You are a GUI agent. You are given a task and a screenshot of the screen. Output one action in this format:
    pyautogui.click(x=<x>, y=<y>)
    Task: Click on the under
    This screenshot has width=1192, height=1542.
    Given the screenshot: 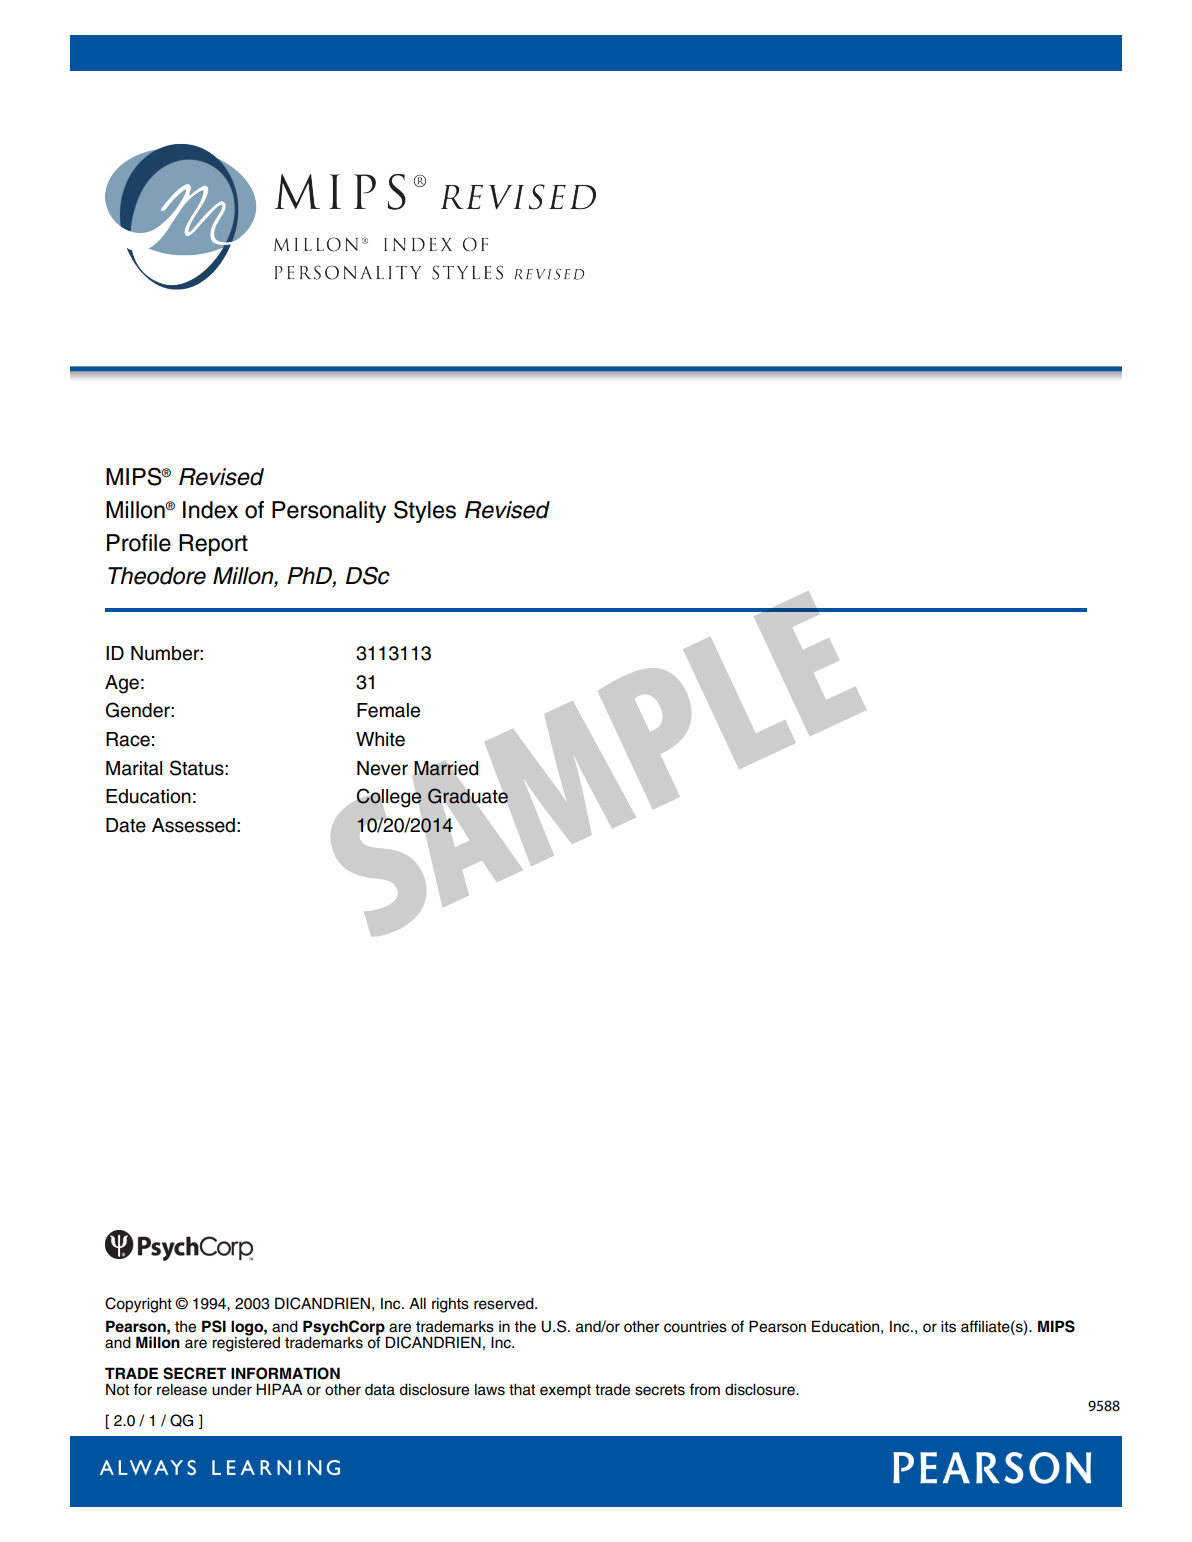 What is the action you would take?
    pyautogui.click(x=232, y=1390)
